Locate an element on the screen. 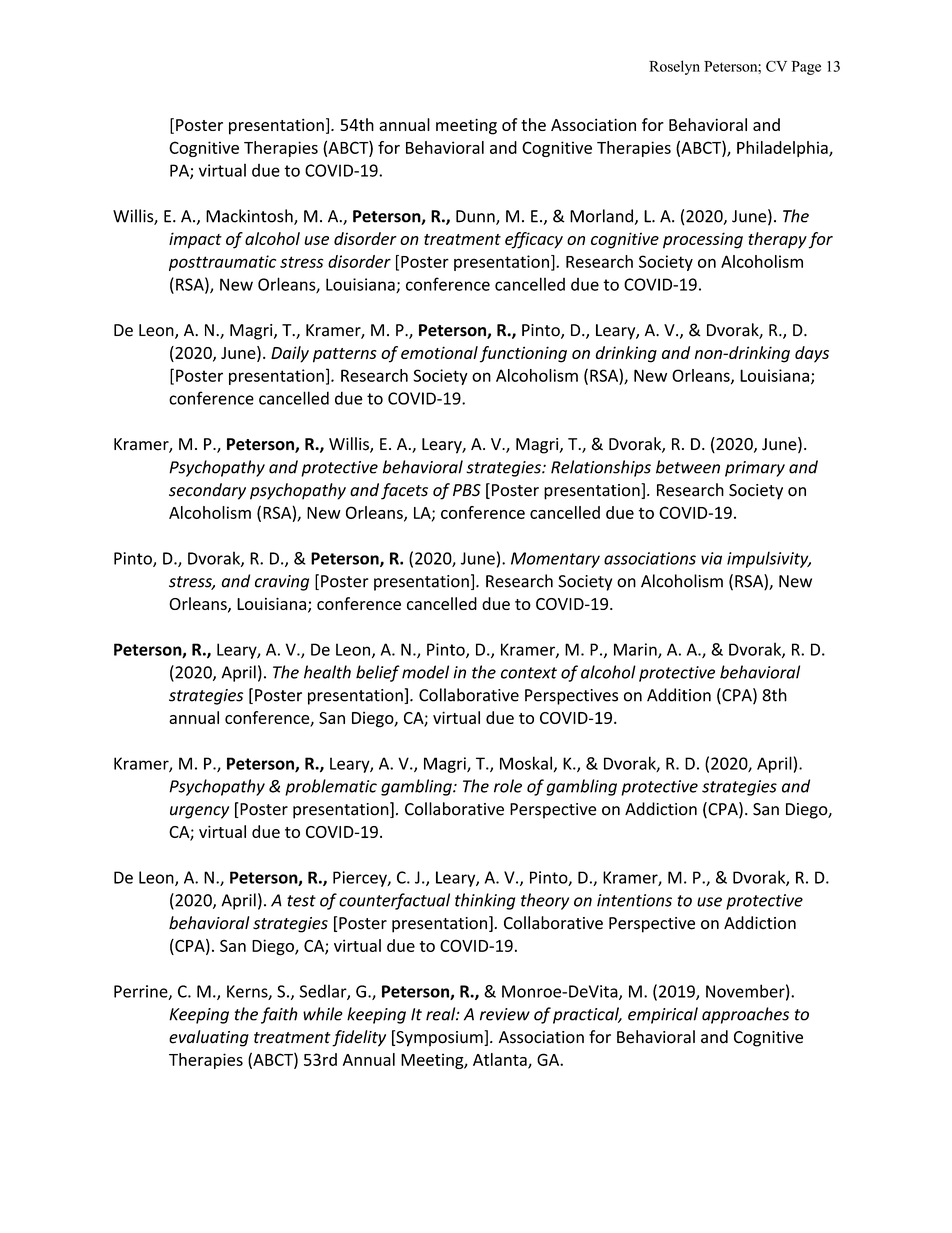 Image resolution: width=952 pixels, height=1233 pixels. Dunn is located at coordinates (476, 217).
